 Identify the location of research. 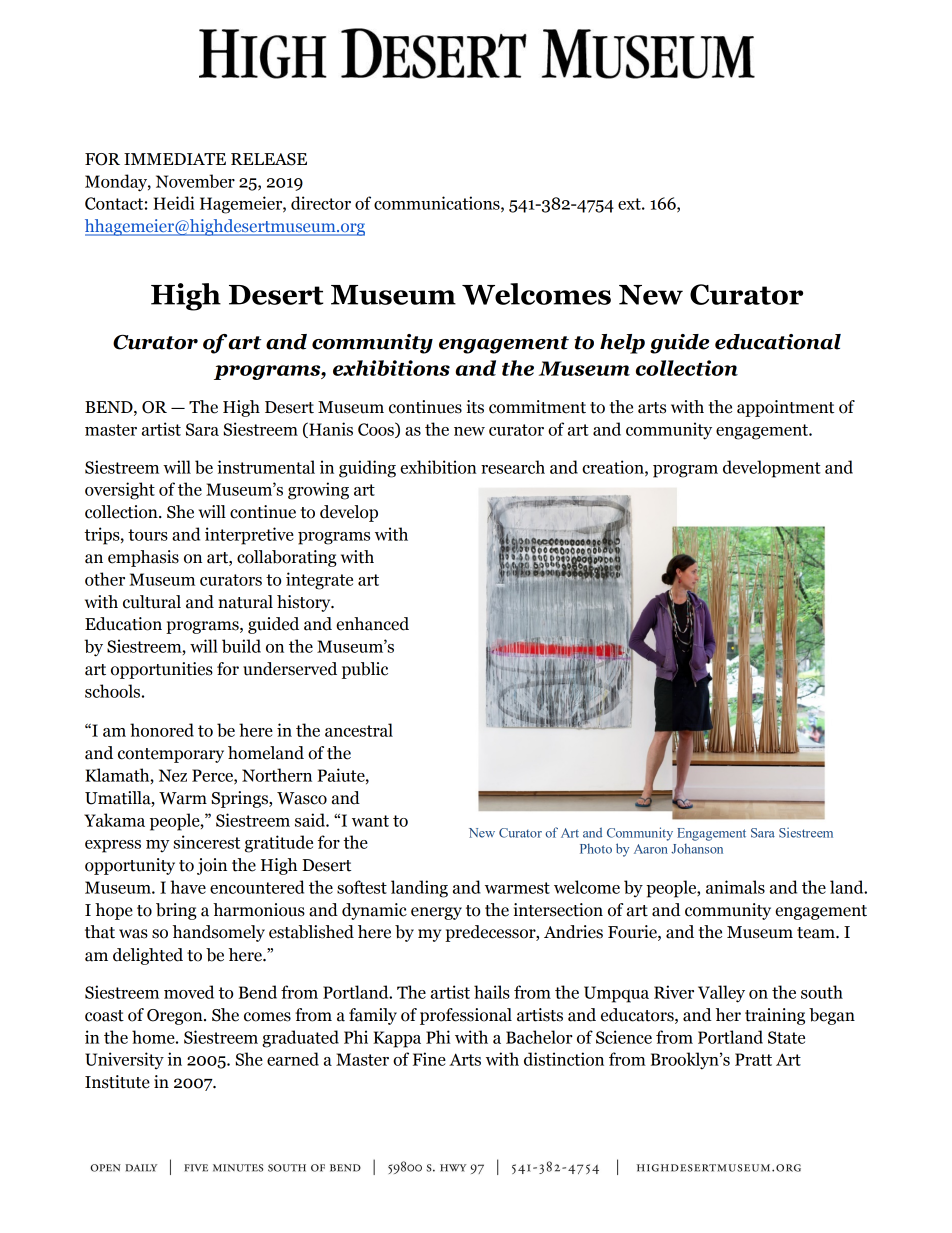
(513, 467).
